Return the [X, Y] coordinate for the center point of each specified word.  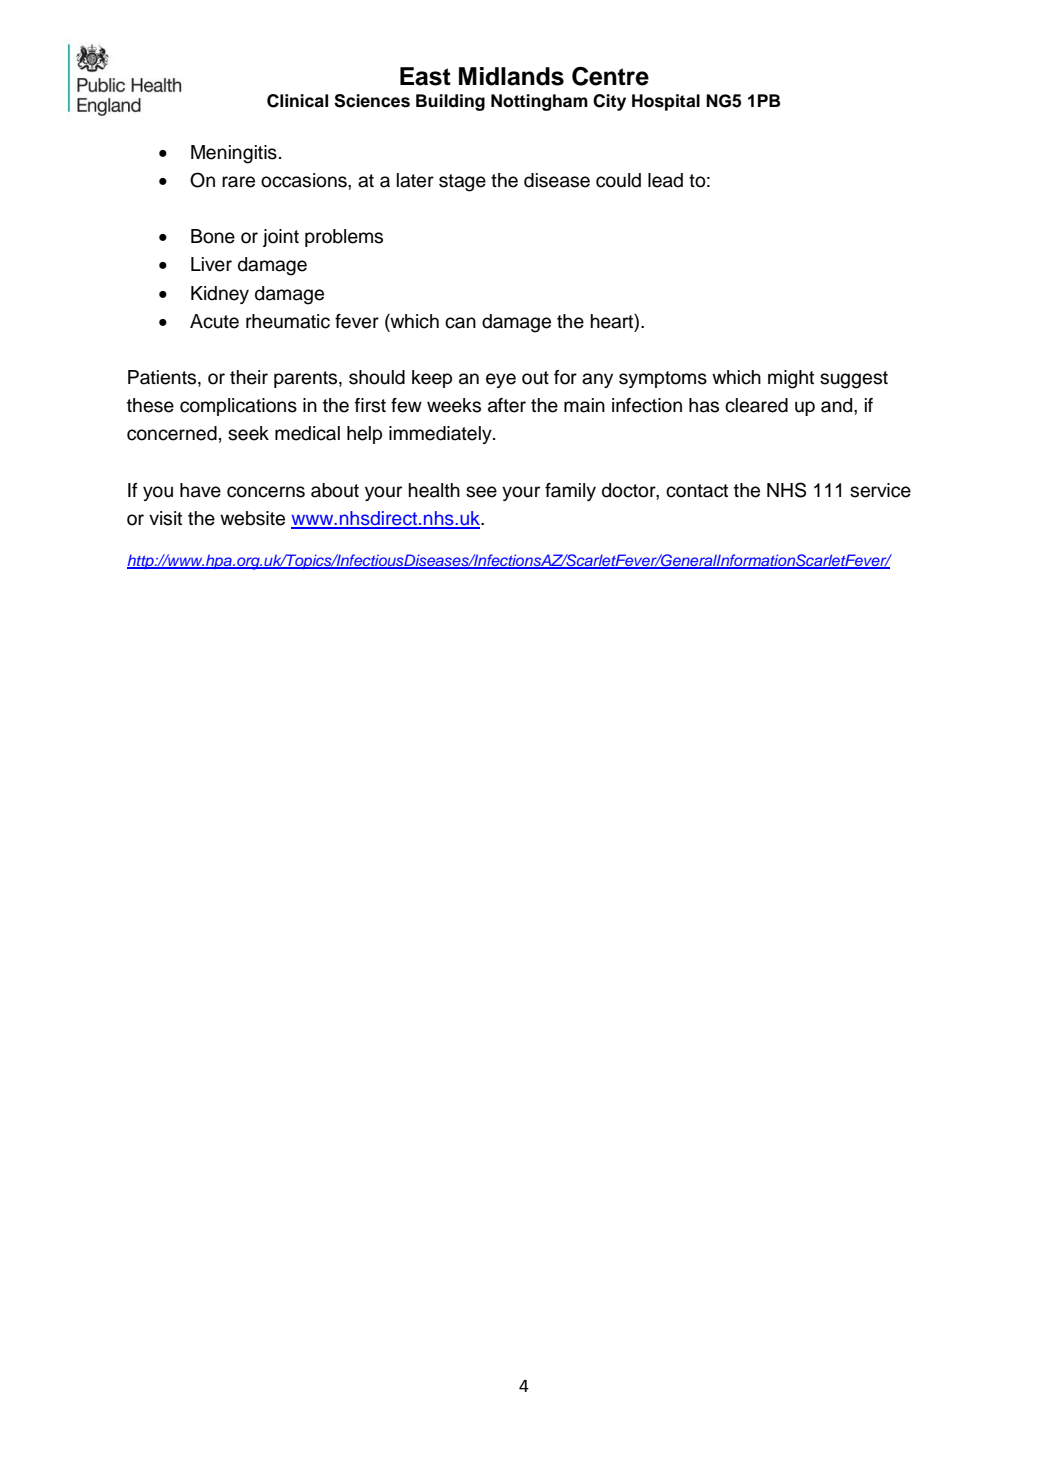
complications [238, 407]
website [252, 518]
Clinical [297, 101]
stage [462, 183]
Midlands [511, 76]
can [460, 323]
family [570, 492]
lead [665, 180]
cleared [756, 405]
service [880, 490]
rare [238, 182]
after [507, 405]
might [791, 379]
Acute [214, 321]
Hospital [666, 102]
